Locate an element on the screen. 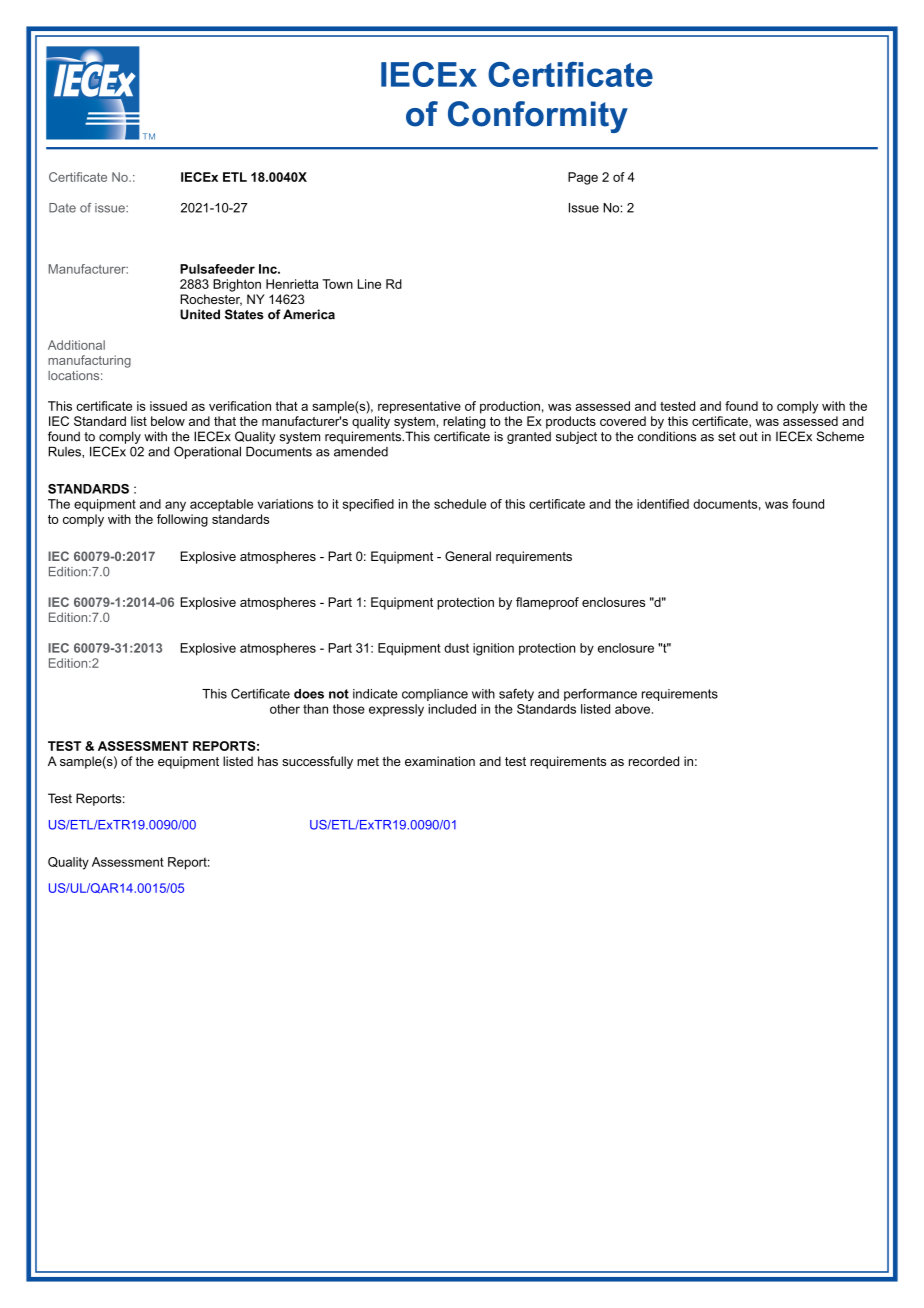 The image size is (924, 1308). Date is located at coordinates (62, 208).
